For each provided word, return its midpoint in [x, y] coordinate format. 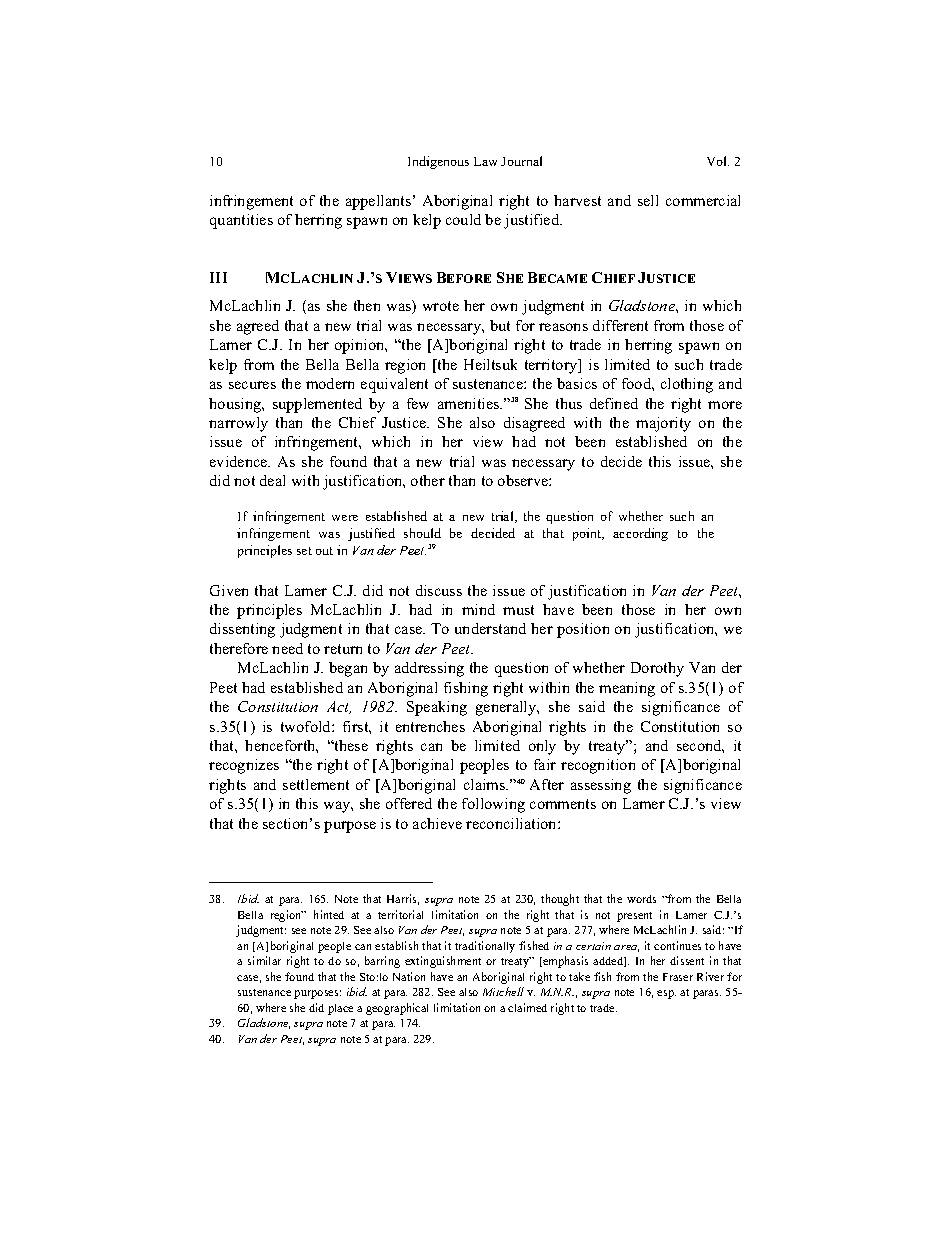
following [493, 805]
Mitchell [503, 991]
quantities [241, 221]
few [418, 403]
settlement [316, 784]
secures [252, 385]
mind [478, 609]
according [640, 534]
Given [229, 590]
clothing [687, 385]
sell [648, 200]
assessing [601, 786]
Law [485, 161]
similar [264, 960]
